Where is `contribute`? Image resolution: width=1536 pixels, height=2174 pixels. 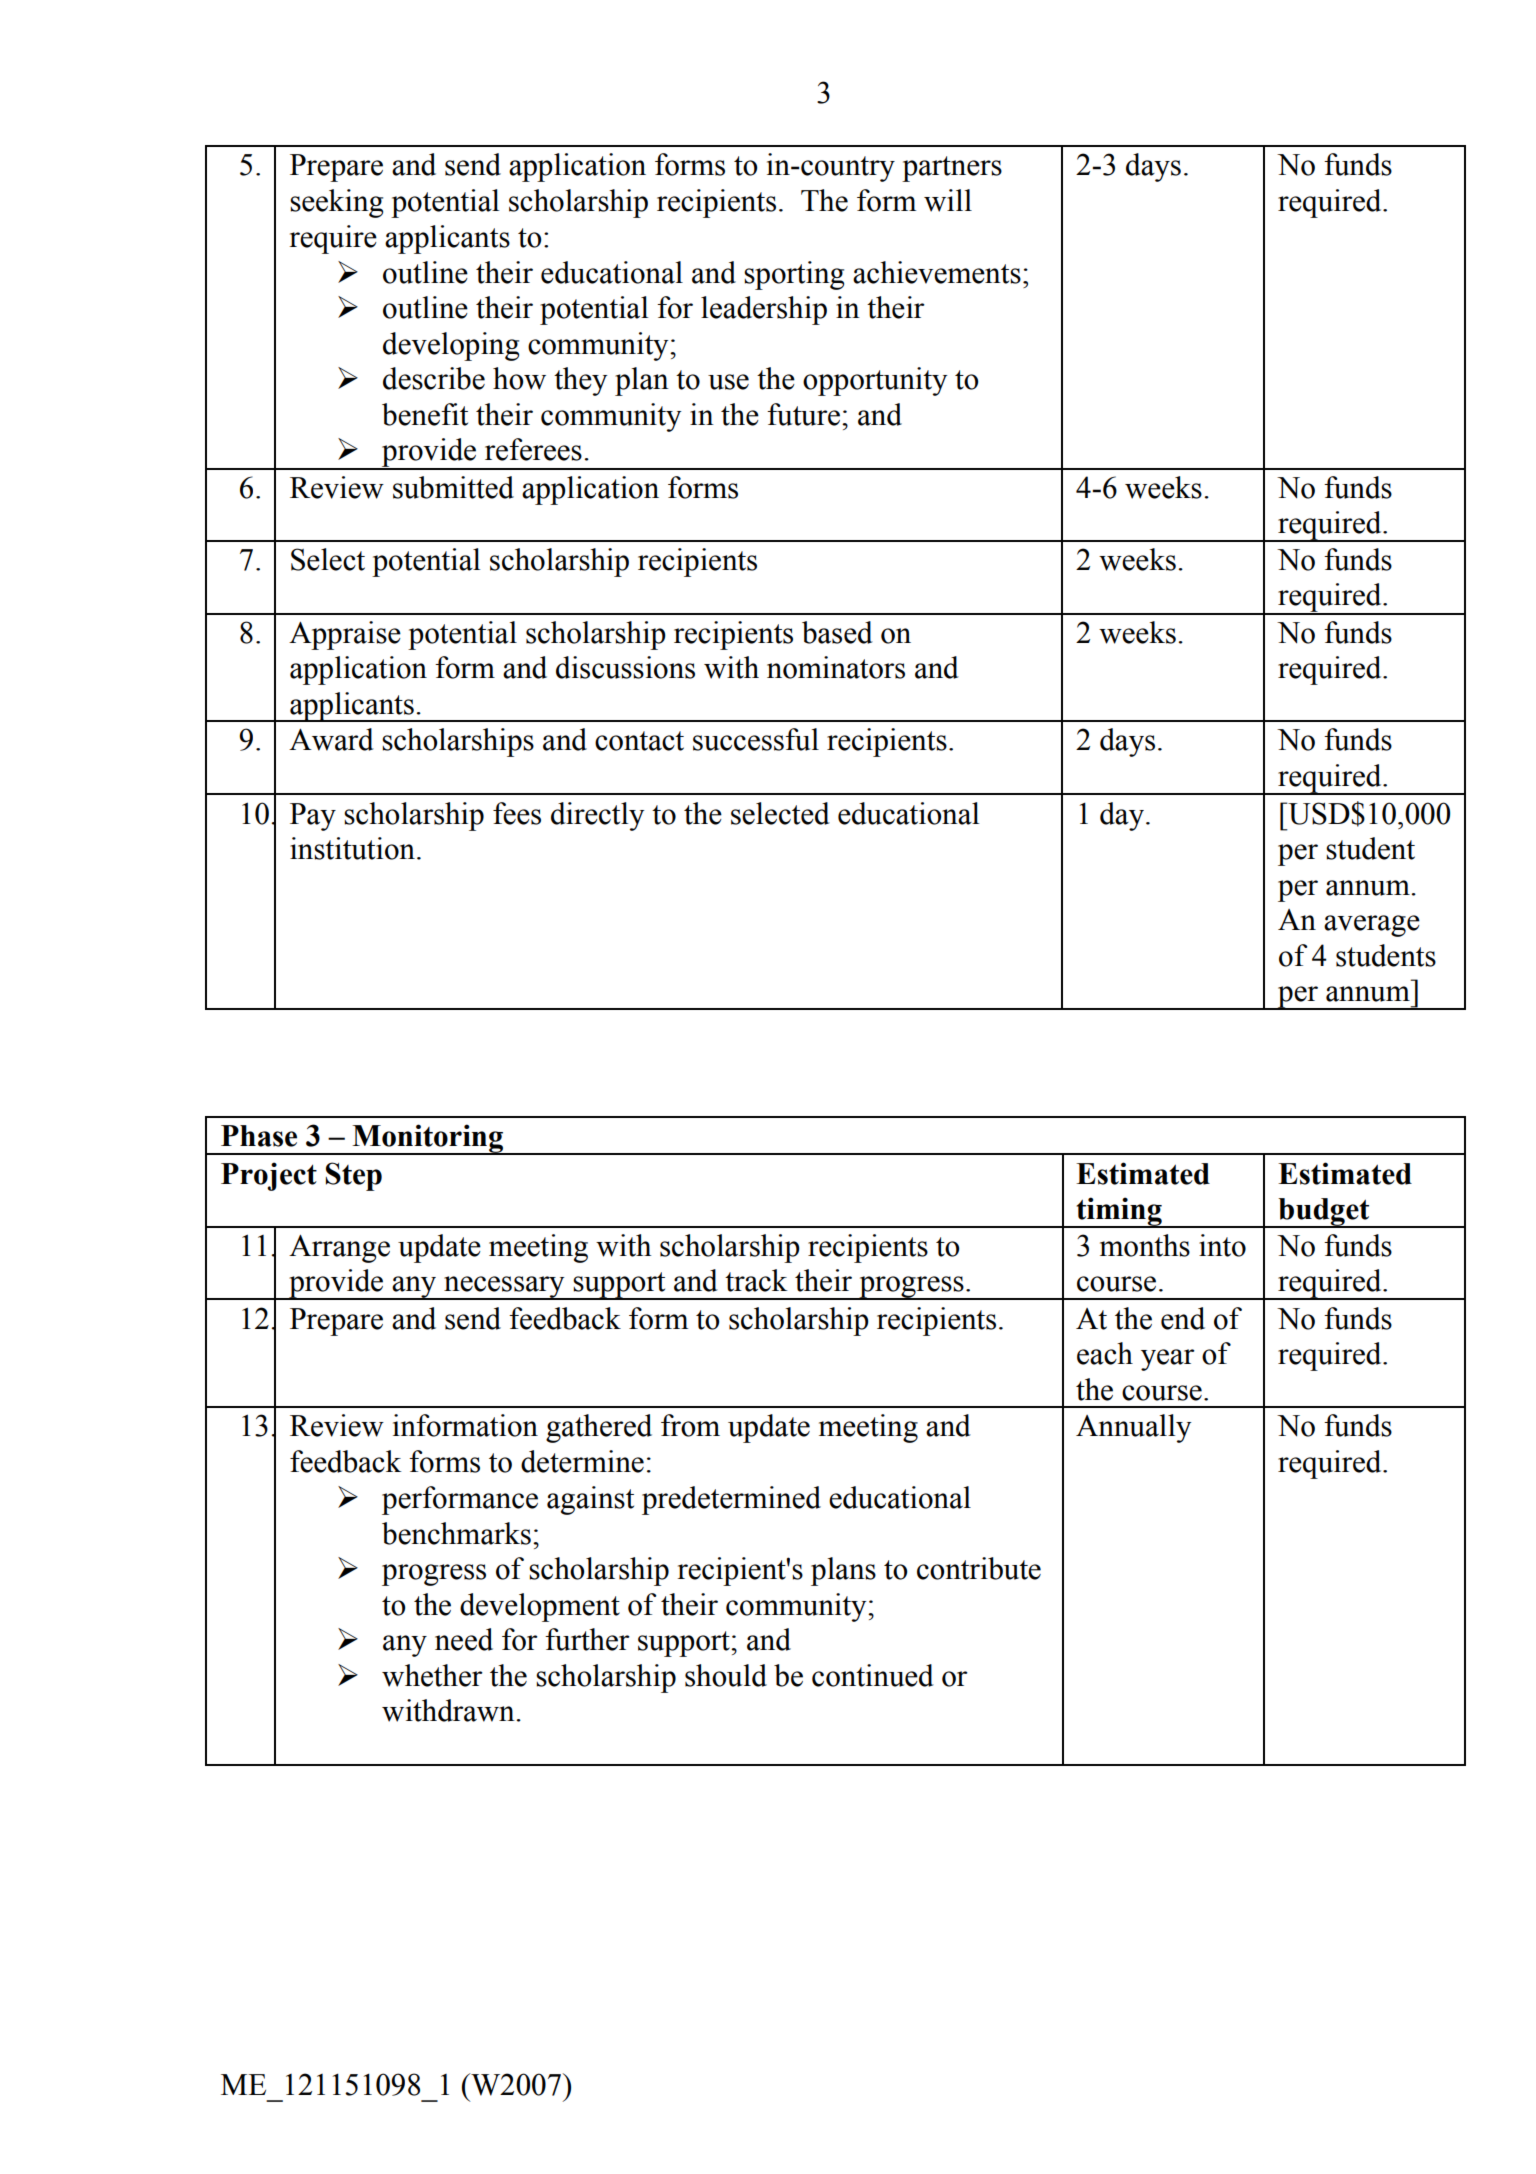 contribute is located at coordinates (979, 1568).
